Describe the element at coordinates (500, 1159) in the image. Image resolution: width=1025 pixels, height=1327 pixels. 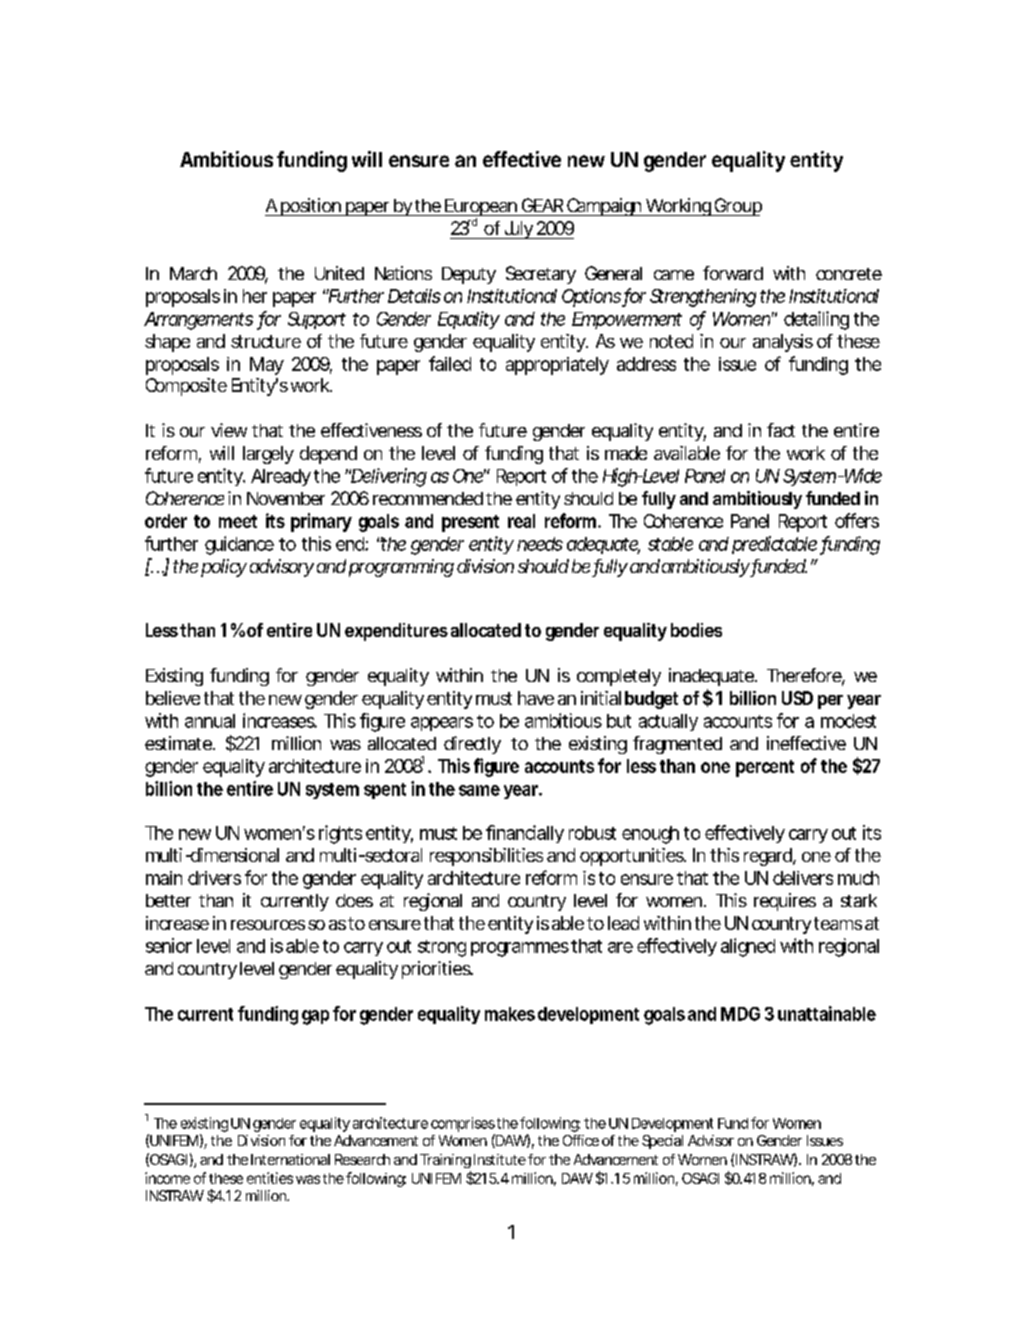
I see `Institute` at that location.
